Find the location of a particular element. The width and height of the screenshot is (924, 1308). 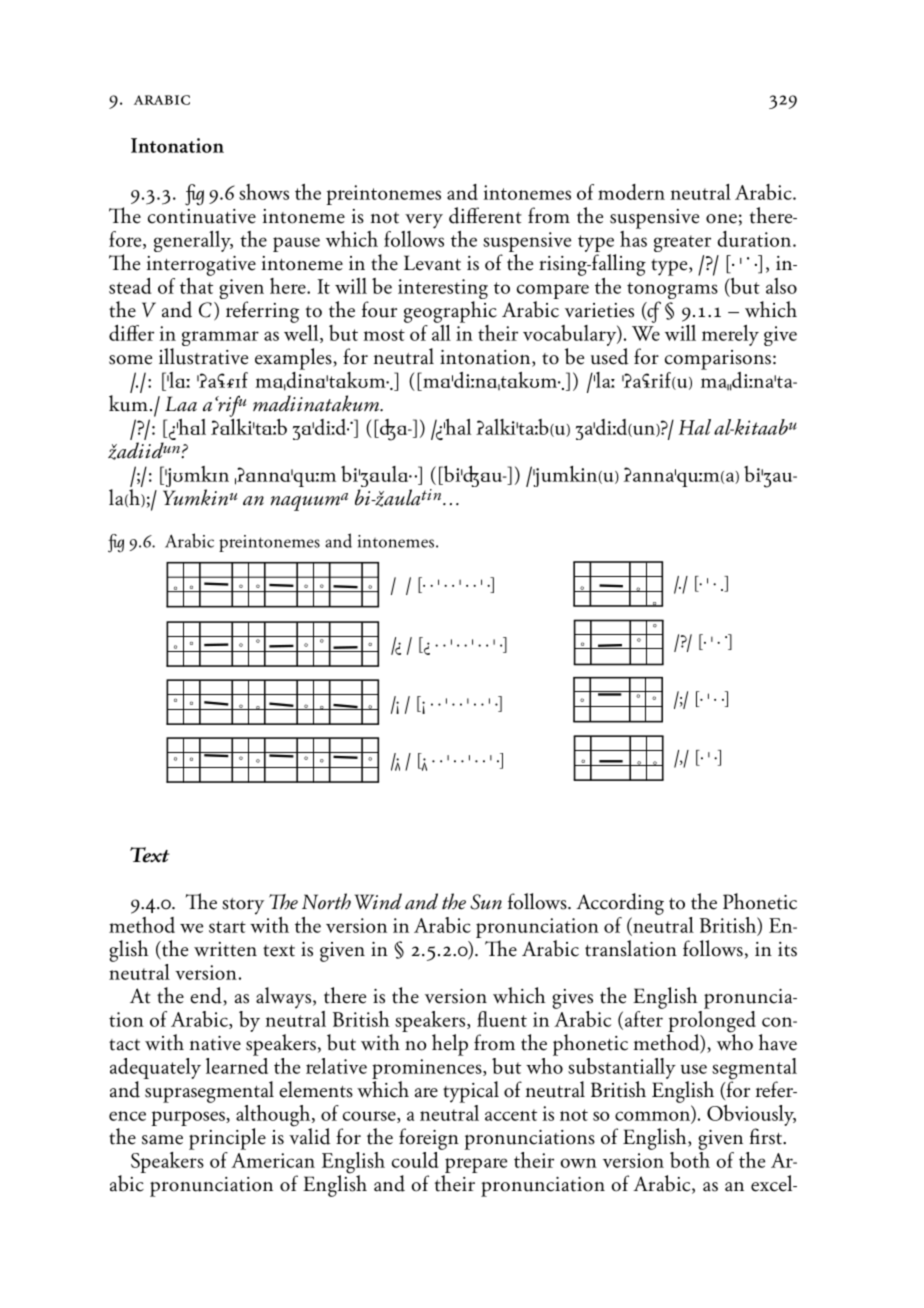

According is located at coordinates (620, 904).
